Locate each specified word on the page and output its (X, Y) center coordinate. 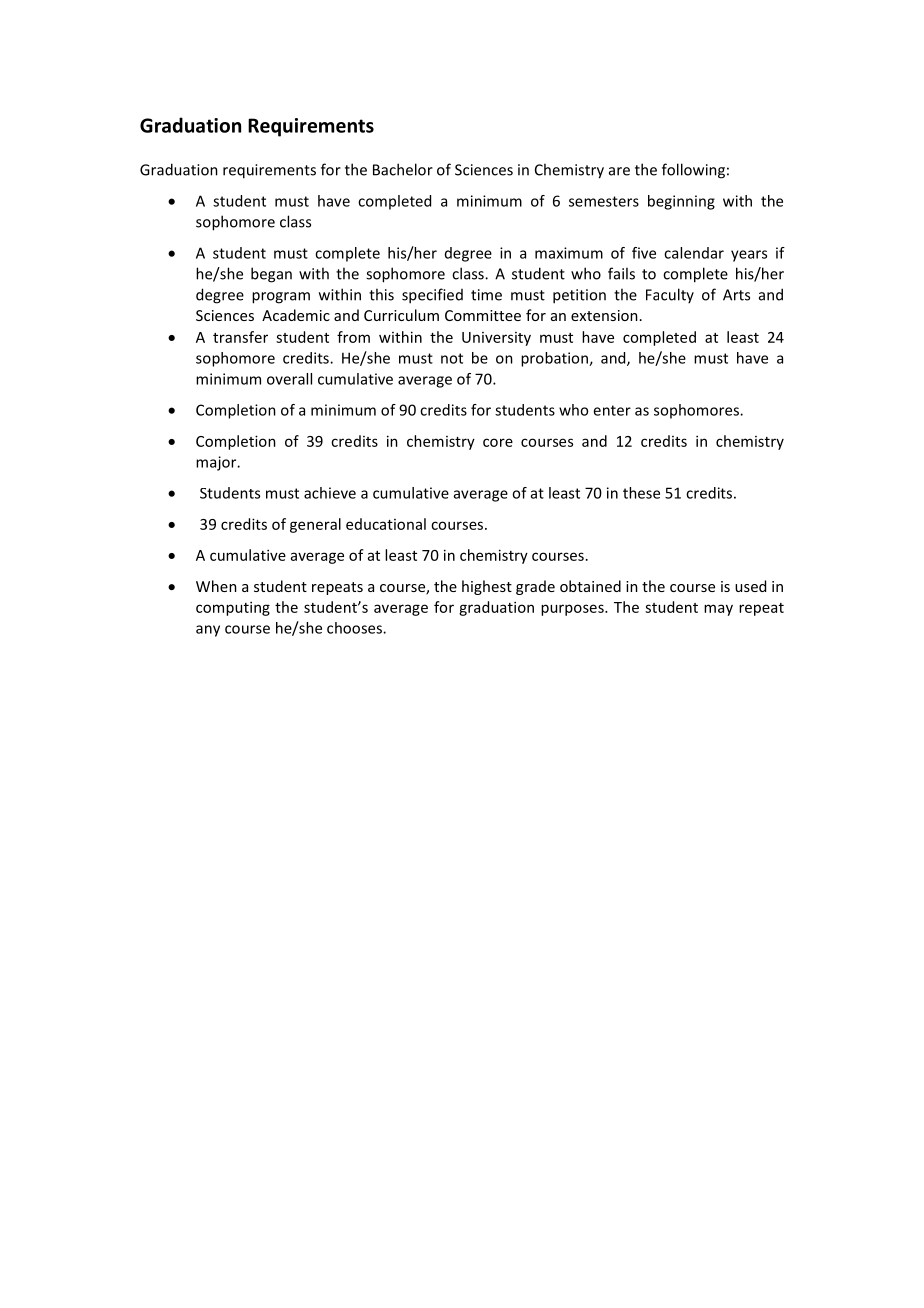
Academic (296, 315)
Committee (483, 315)
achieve (330, 493)
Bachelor (403, 169)
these (641, 493)
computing (233, 608)
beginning (681, 202)
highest (487, 587)
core (498, 442)
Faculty (670, 295)
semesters (604, 201)
